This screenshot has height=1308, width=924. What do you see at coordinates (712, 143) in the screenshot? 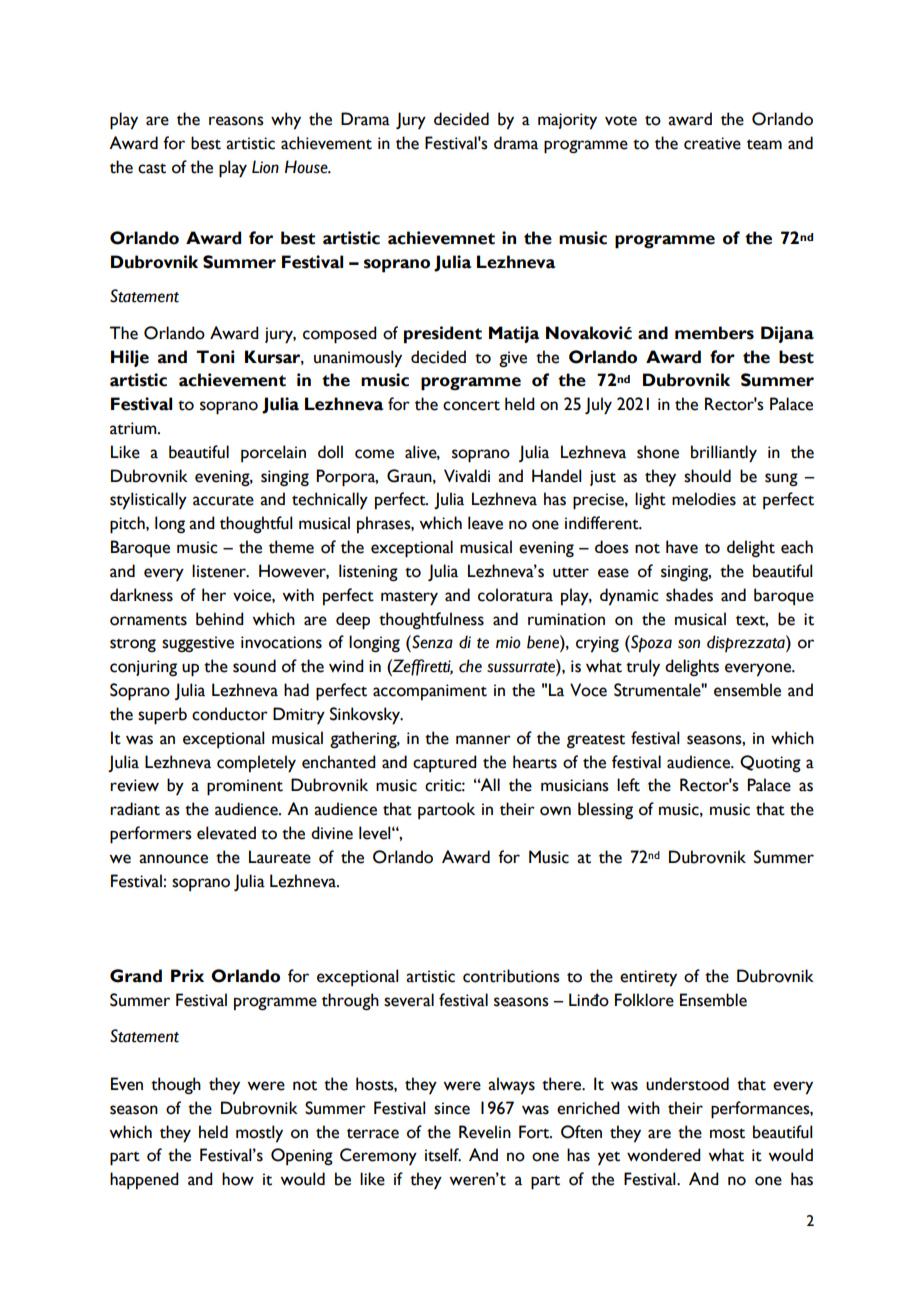
I see `creative` at bounding box center [712, 143].
